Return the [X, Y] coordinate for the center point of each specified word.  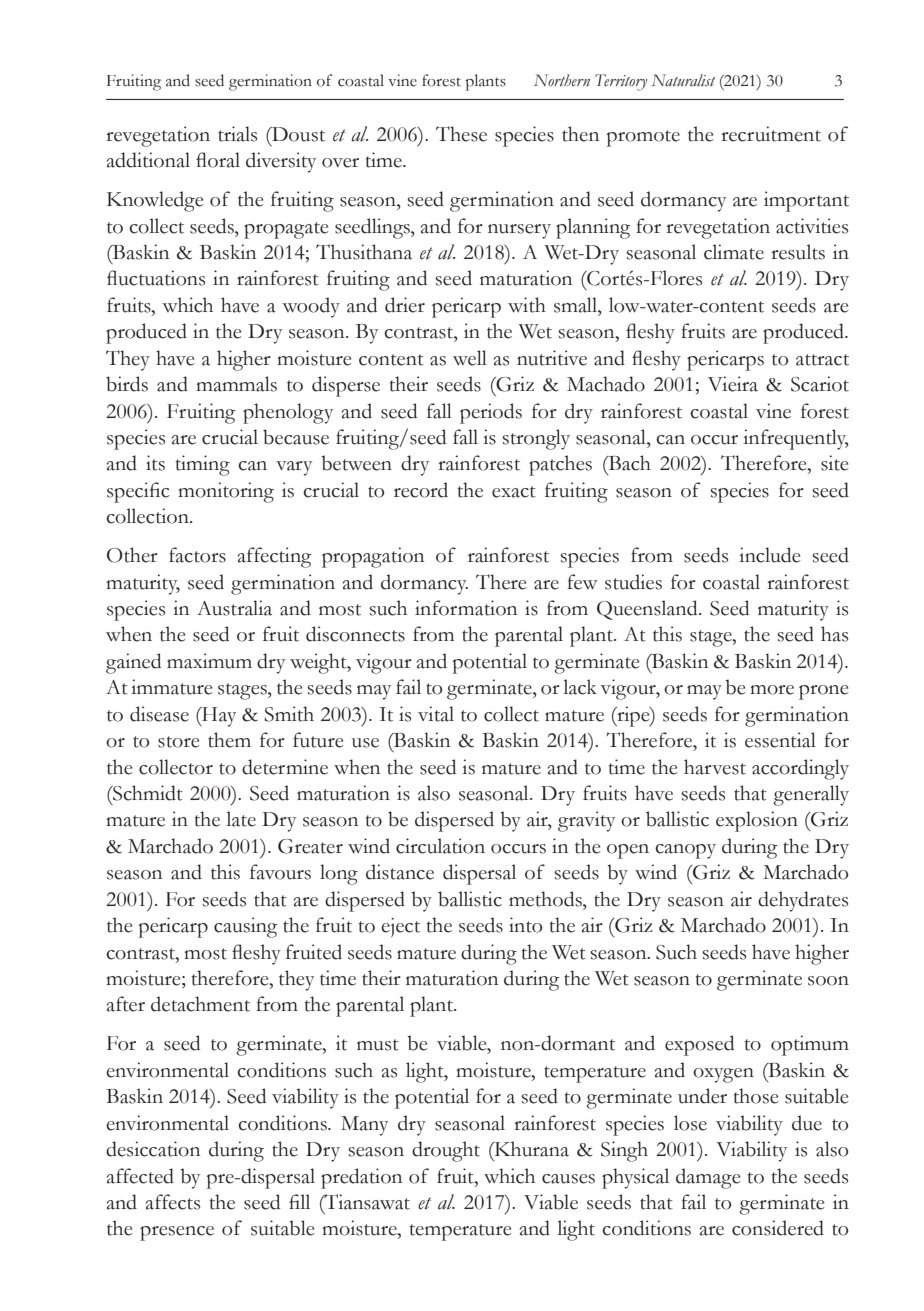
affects [173, 1202]
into [525, 925]
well [470, 358]
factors [197, 555]
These [461, 134]
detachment [200, 1004]
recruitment [771, 134]
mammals [236, 384]
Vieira [733, 384]
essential [780, 740]
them [229, 740]
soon [828, 981]
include [770, 555]
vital [436, 714]
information [466, 608]
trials [237, 134]
